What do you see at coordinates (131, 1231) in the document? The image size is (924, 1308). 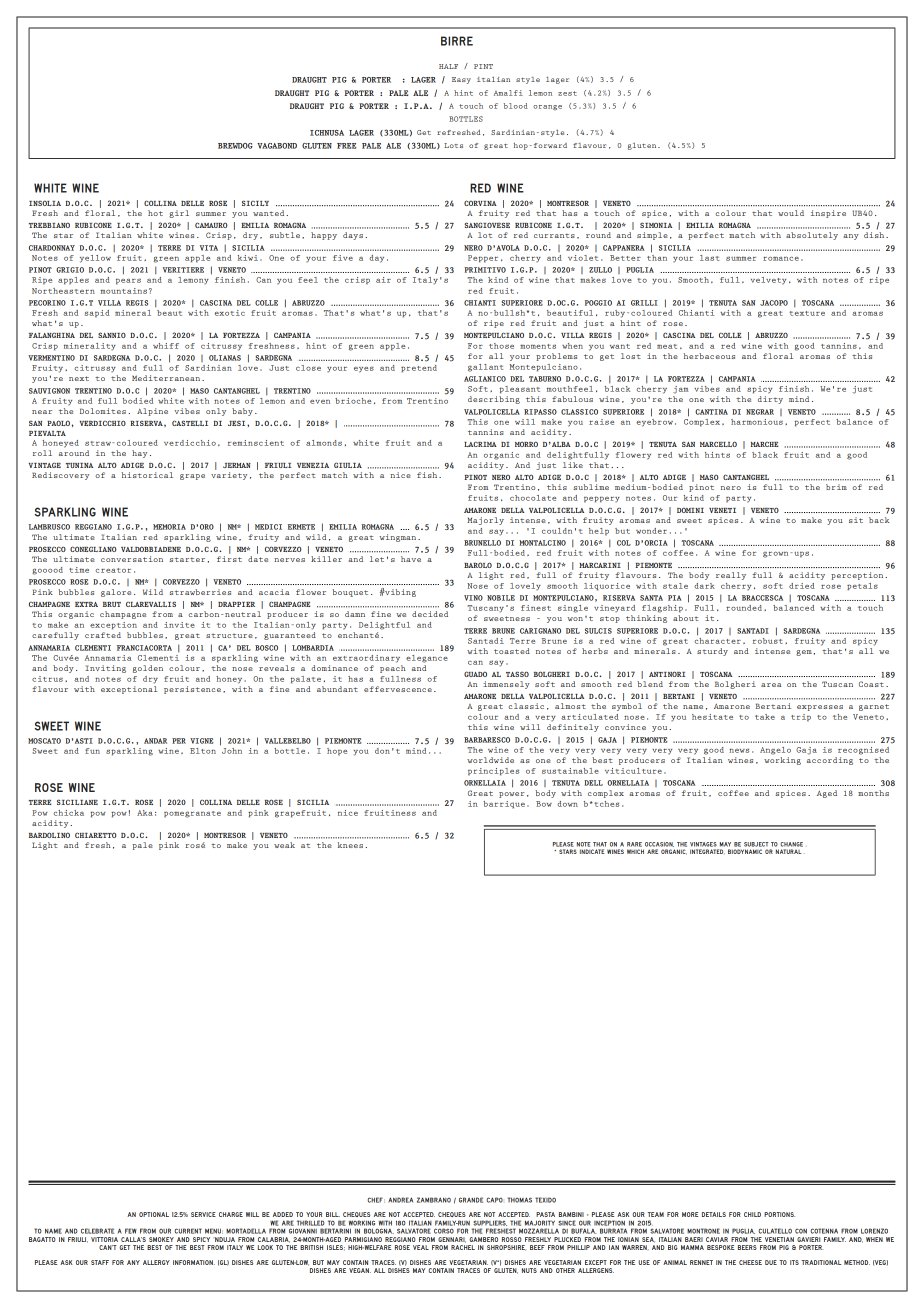 I see `FEW` at bounding box center [131, 1231].
